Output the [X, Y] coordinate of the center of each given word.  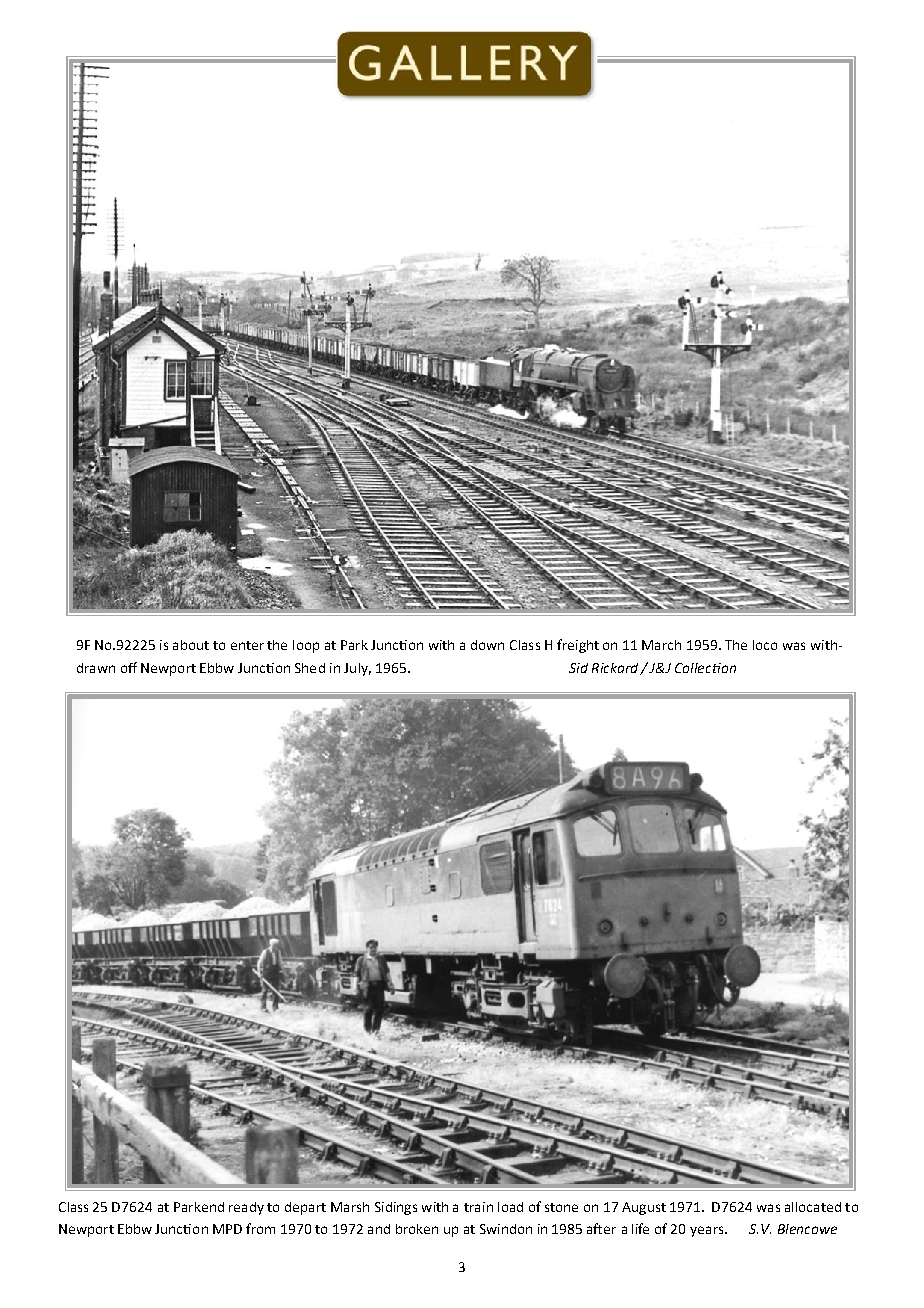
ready [246, 1208]
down [487, 645]
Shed [310, 668]
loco [765, 645]
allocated [813, 1207]
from [260, 1228]
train [478, 1207]
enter [247, 645]
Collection [705, 668]
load [510, 1207]
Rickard [616, 669]
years [708, 1231]
